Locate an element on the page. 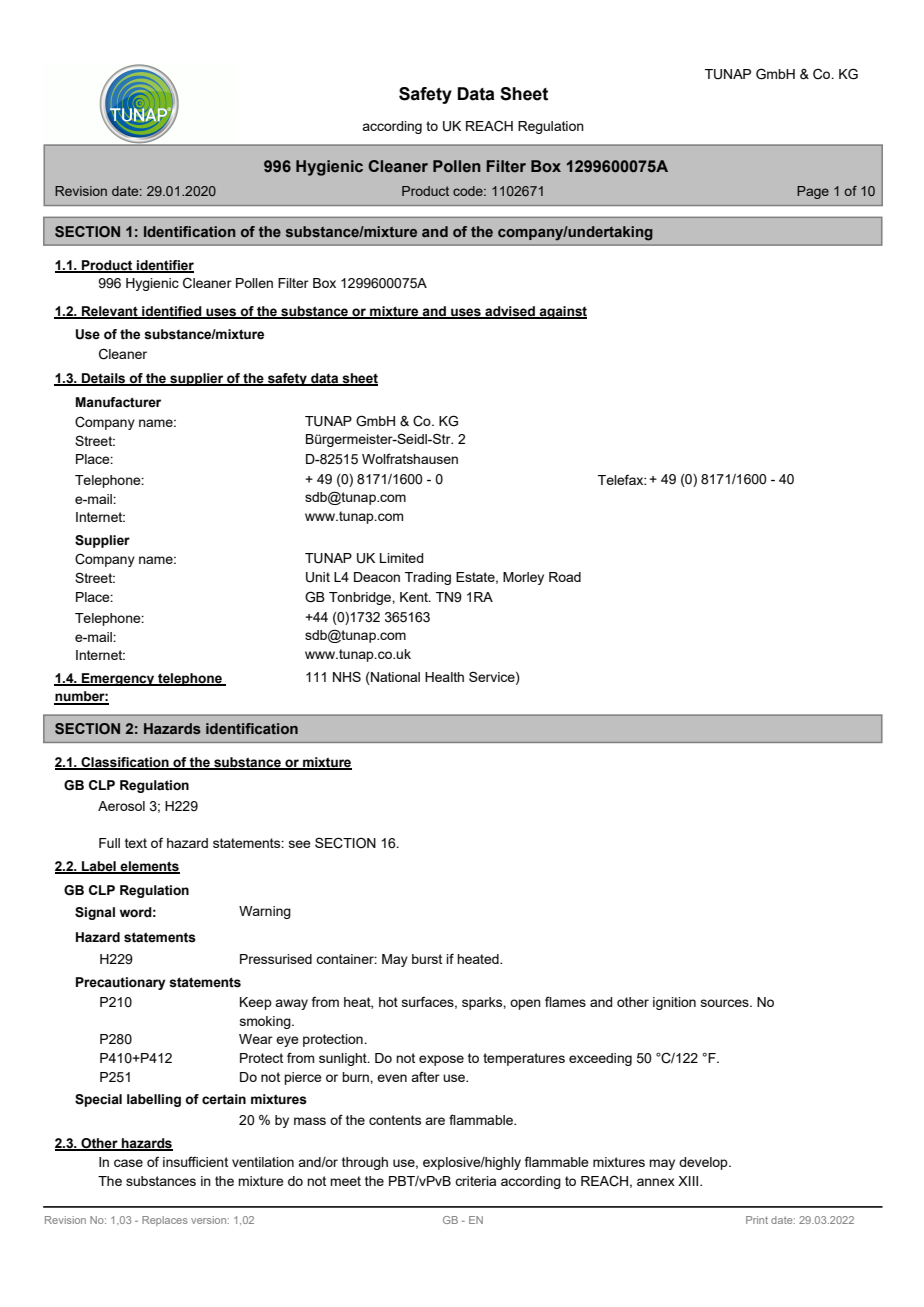  code is located at coordinates (469, 191).
